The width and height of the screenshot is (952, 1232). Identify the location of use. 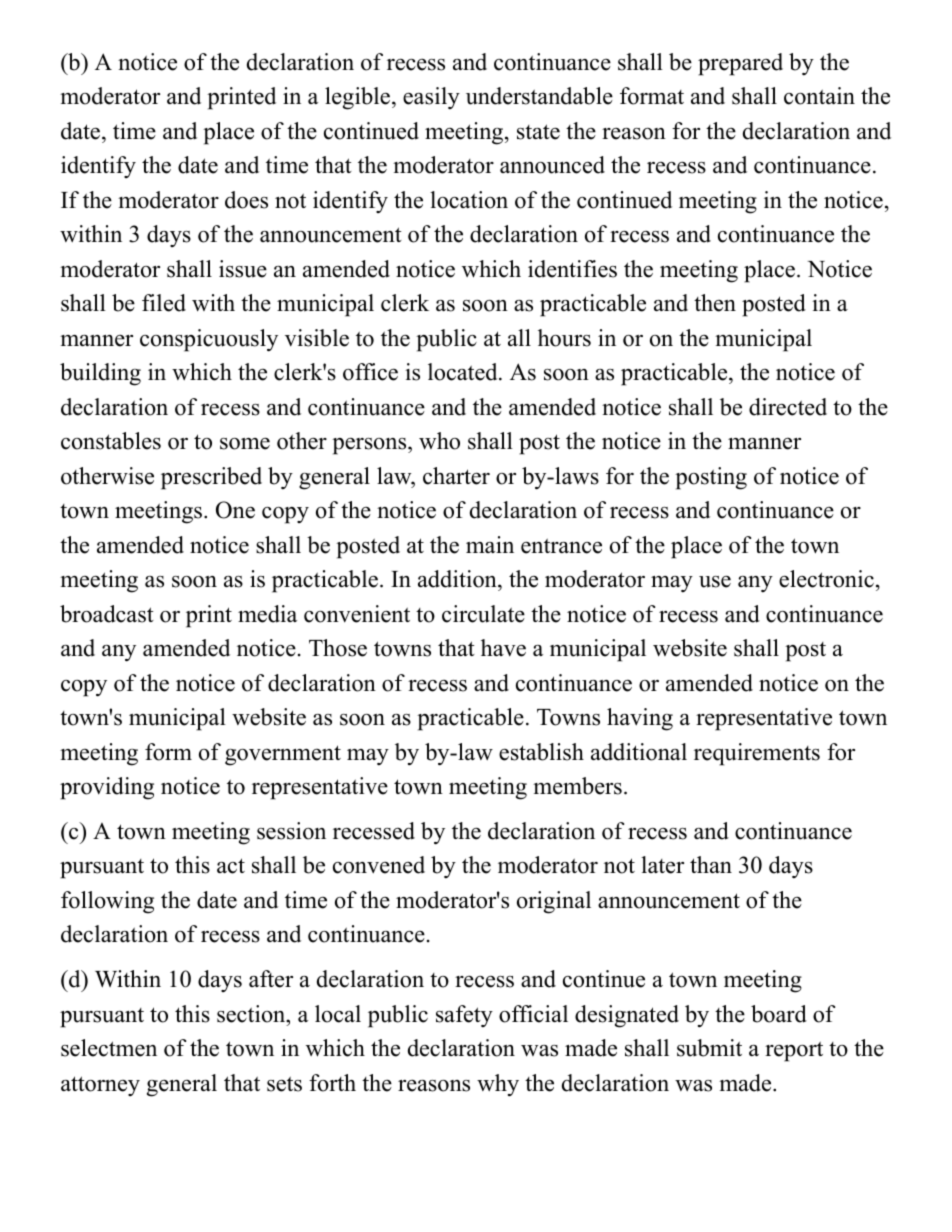
(715, 581).
